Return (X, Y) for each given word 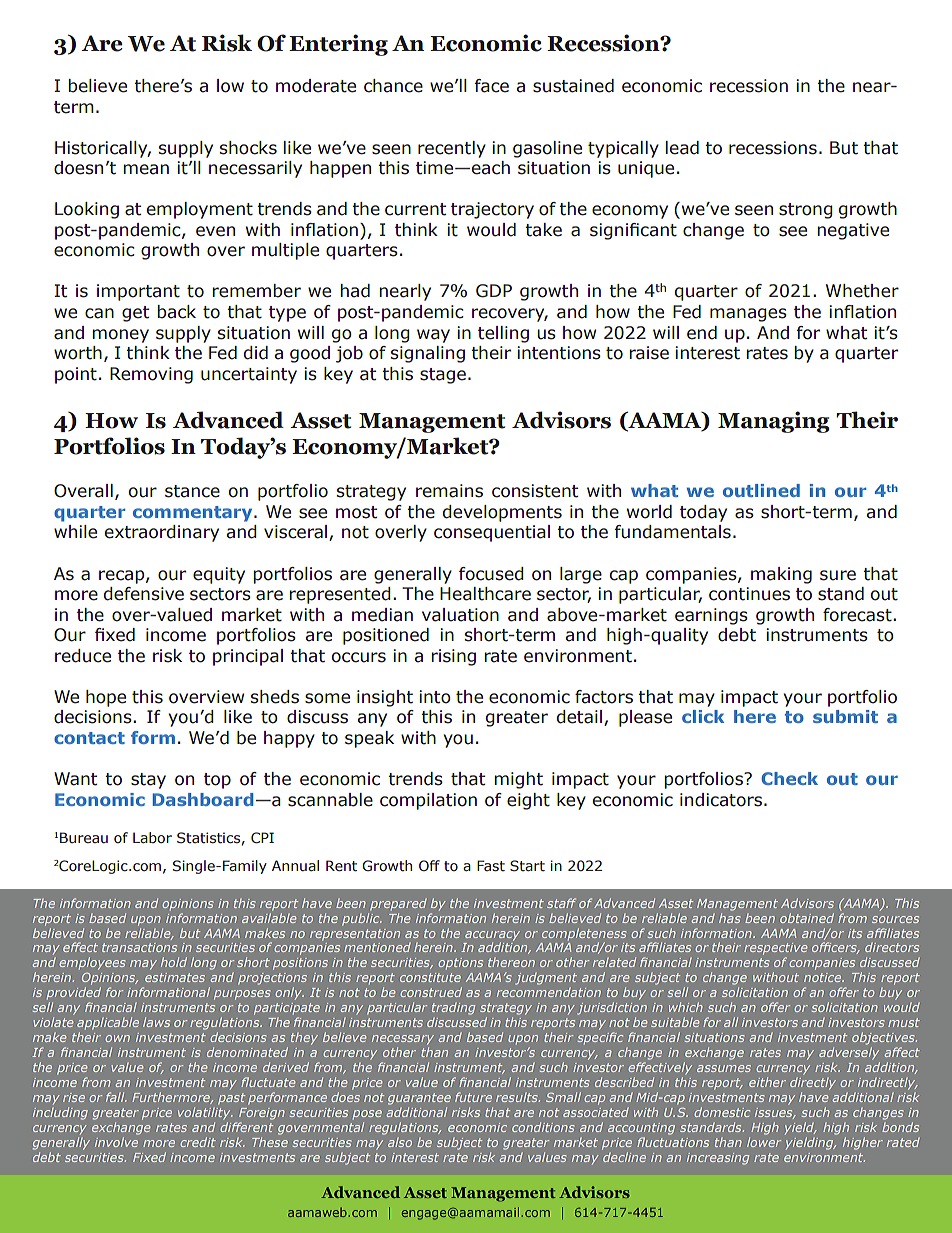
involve (116, 1142)
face (492, 86)
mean (146, 169)
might (518, 780)
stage (443, 376)
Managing (773, 422)
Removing (151, 375)
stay (148, 781)
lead (682, 148)
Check (789, 778)
